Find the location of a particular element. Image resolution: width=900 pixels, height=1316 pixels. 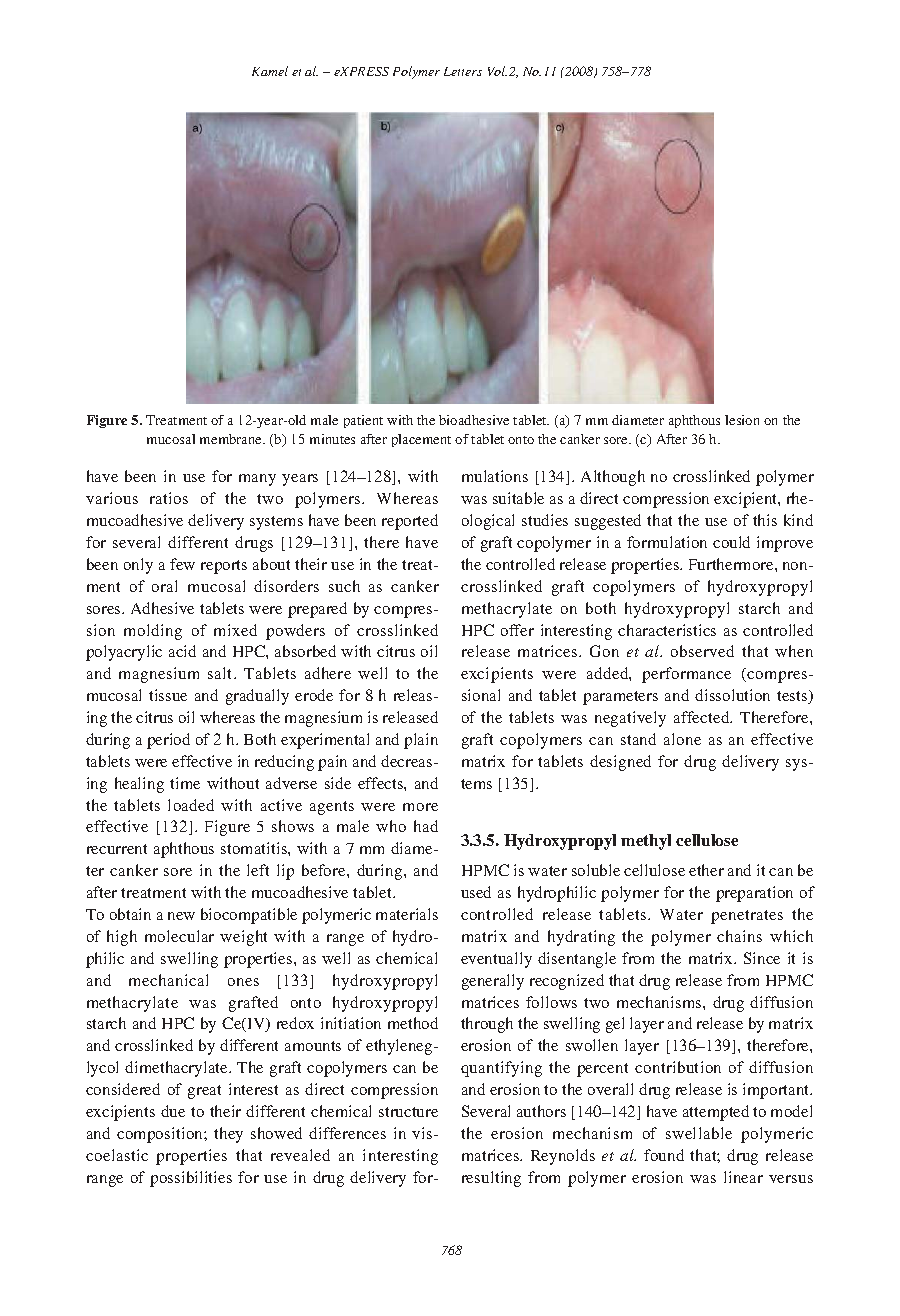

they is located at coordinates (228, 1135).
